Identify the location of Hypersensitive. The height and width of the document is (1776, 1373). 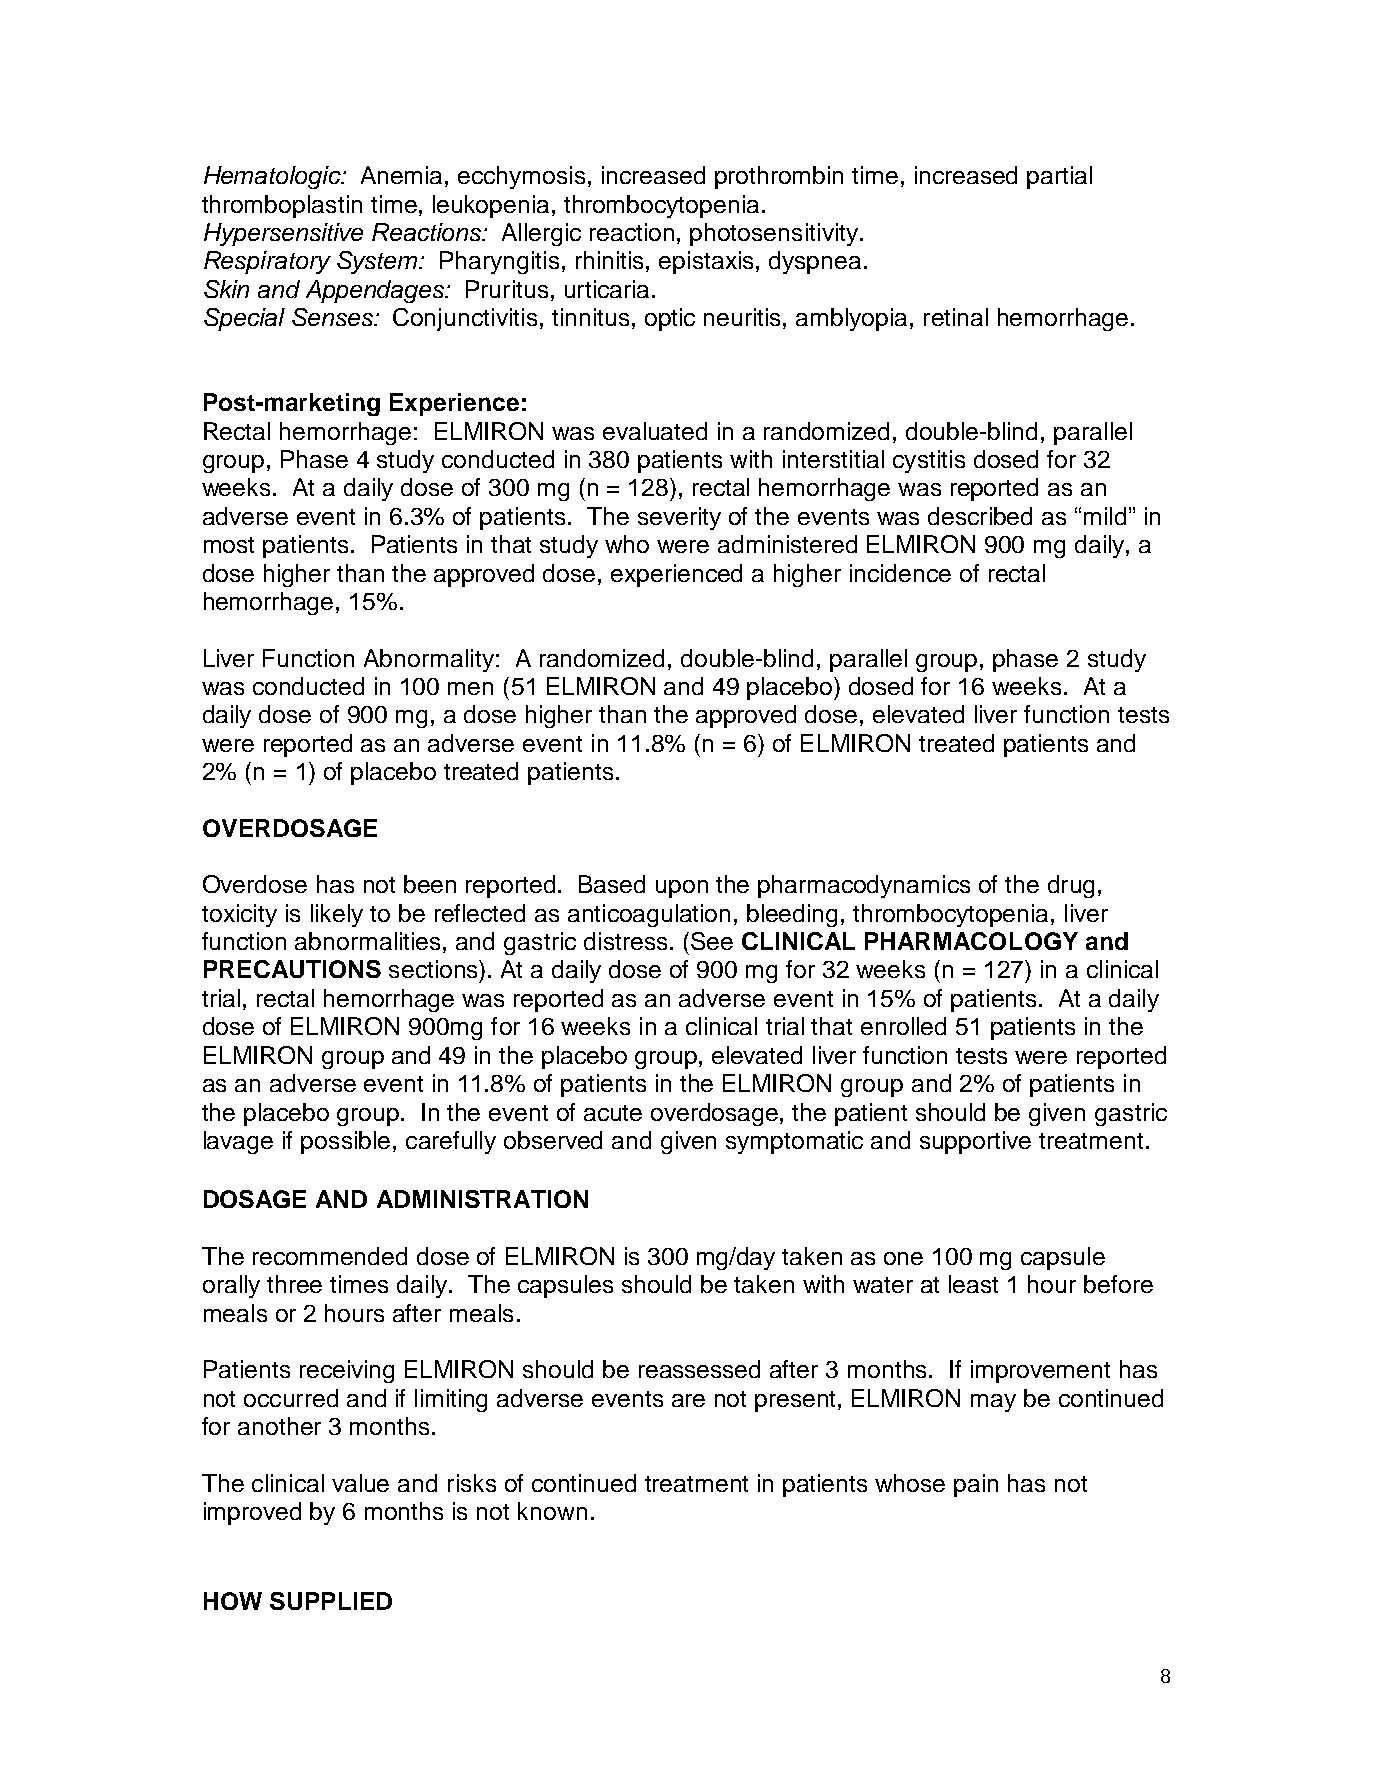
(283, 234).
